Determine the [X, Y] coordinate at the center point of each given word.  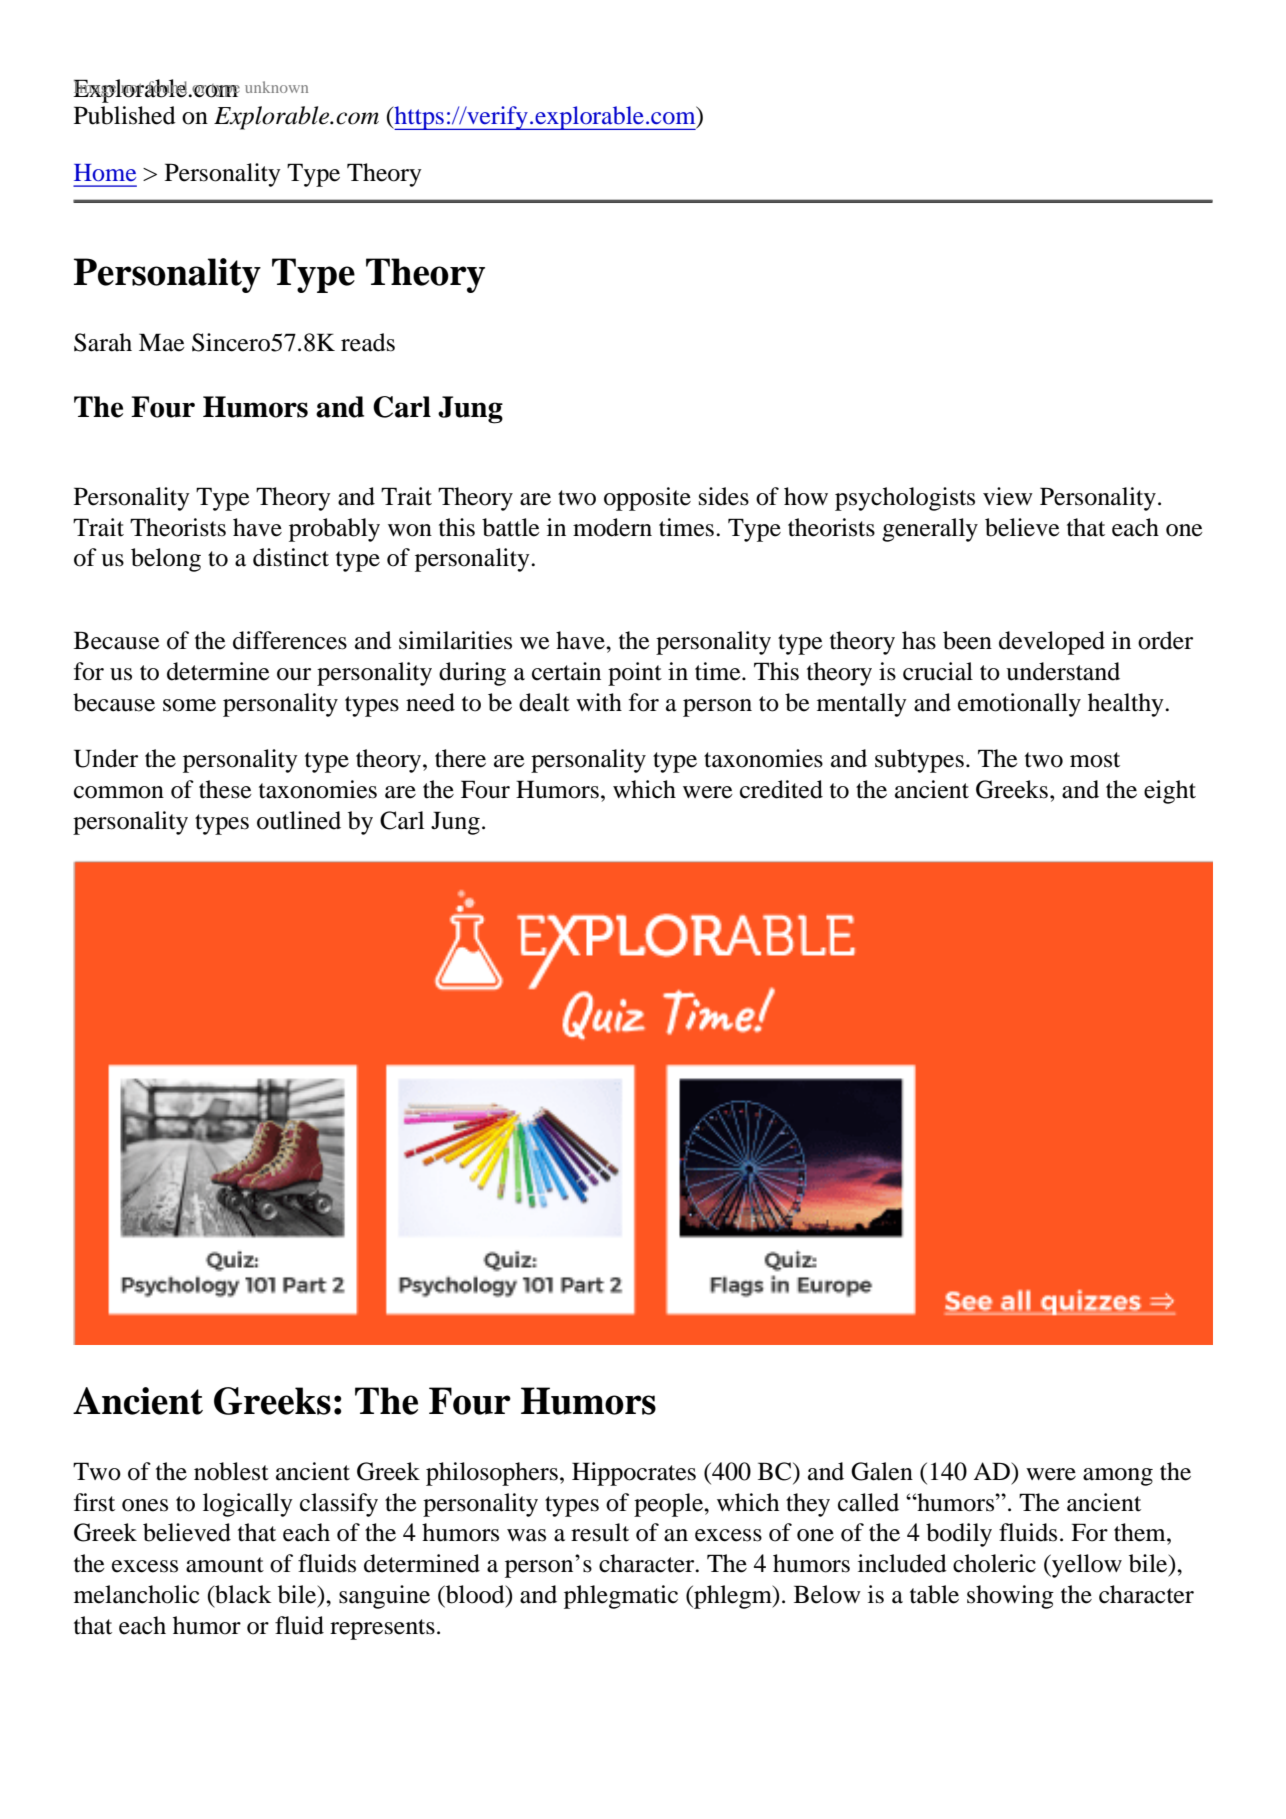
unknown [276, 87]
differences [290, 640]
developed [1052, 643]
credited [781, 789]
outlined [299, 820]
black [242, 1594]
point [635, 674]
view [1008, 496]
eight [1170, 792]
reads [368, 342]
